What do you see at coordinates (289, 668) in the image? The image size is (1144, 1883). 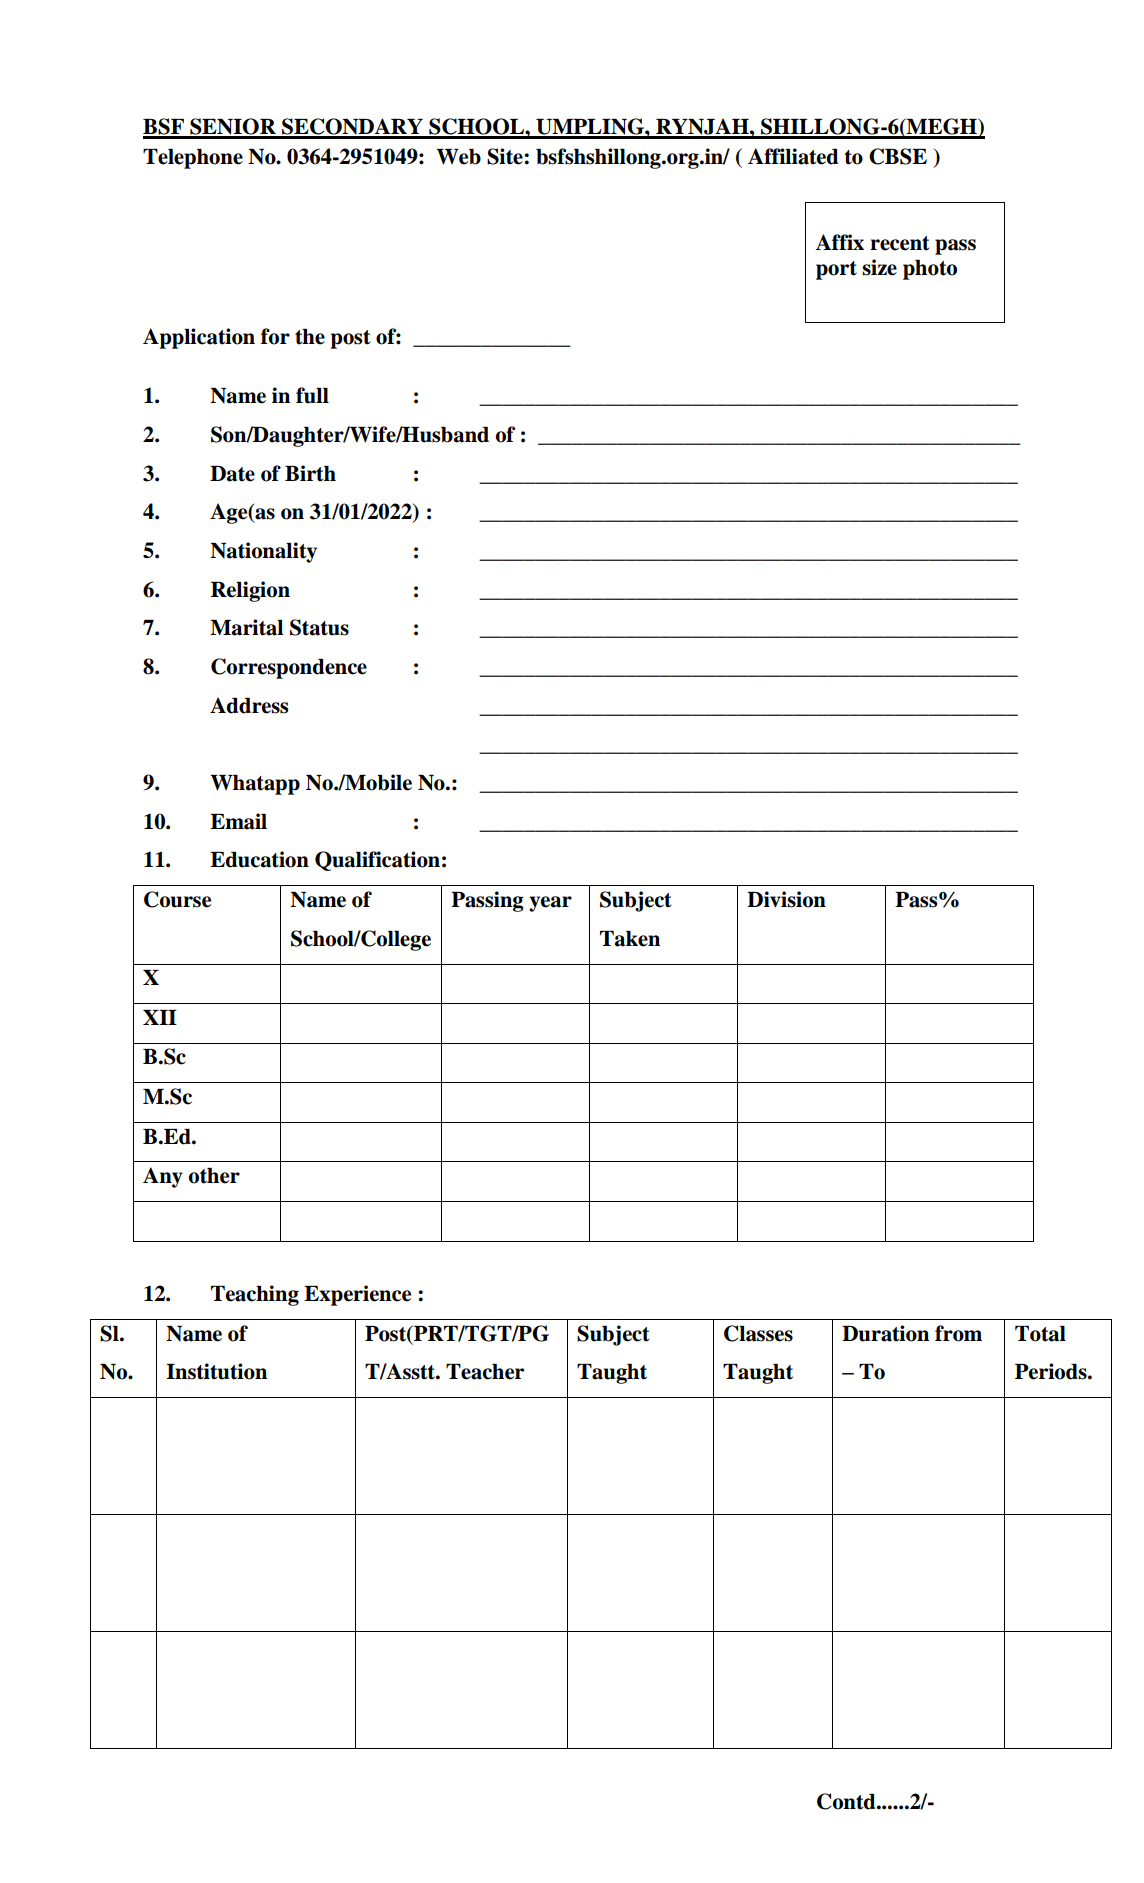 I see `Correspondence` at bounding box center [289, 668].
